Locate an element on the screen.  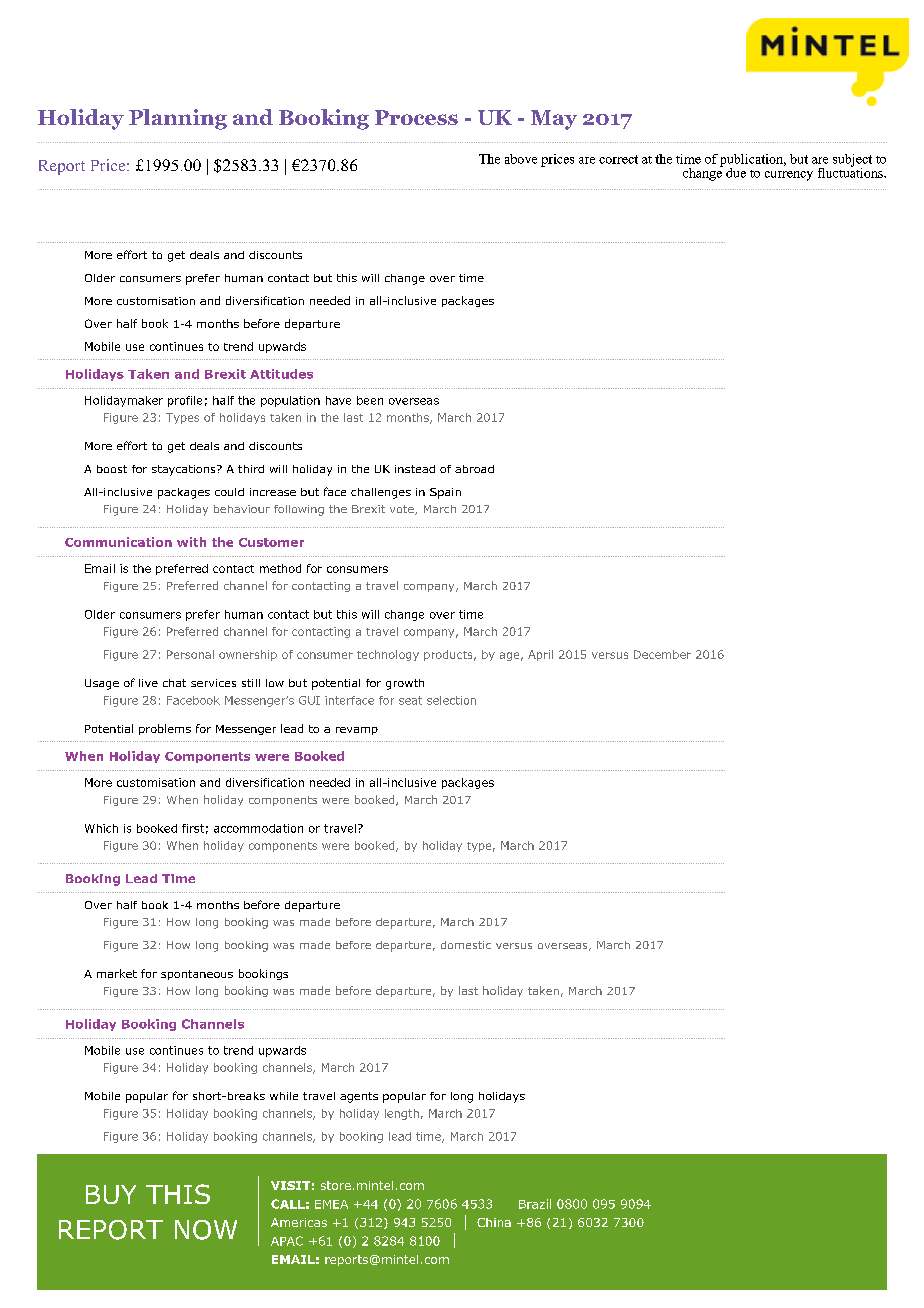
December is located at coordinates (662, 654).
